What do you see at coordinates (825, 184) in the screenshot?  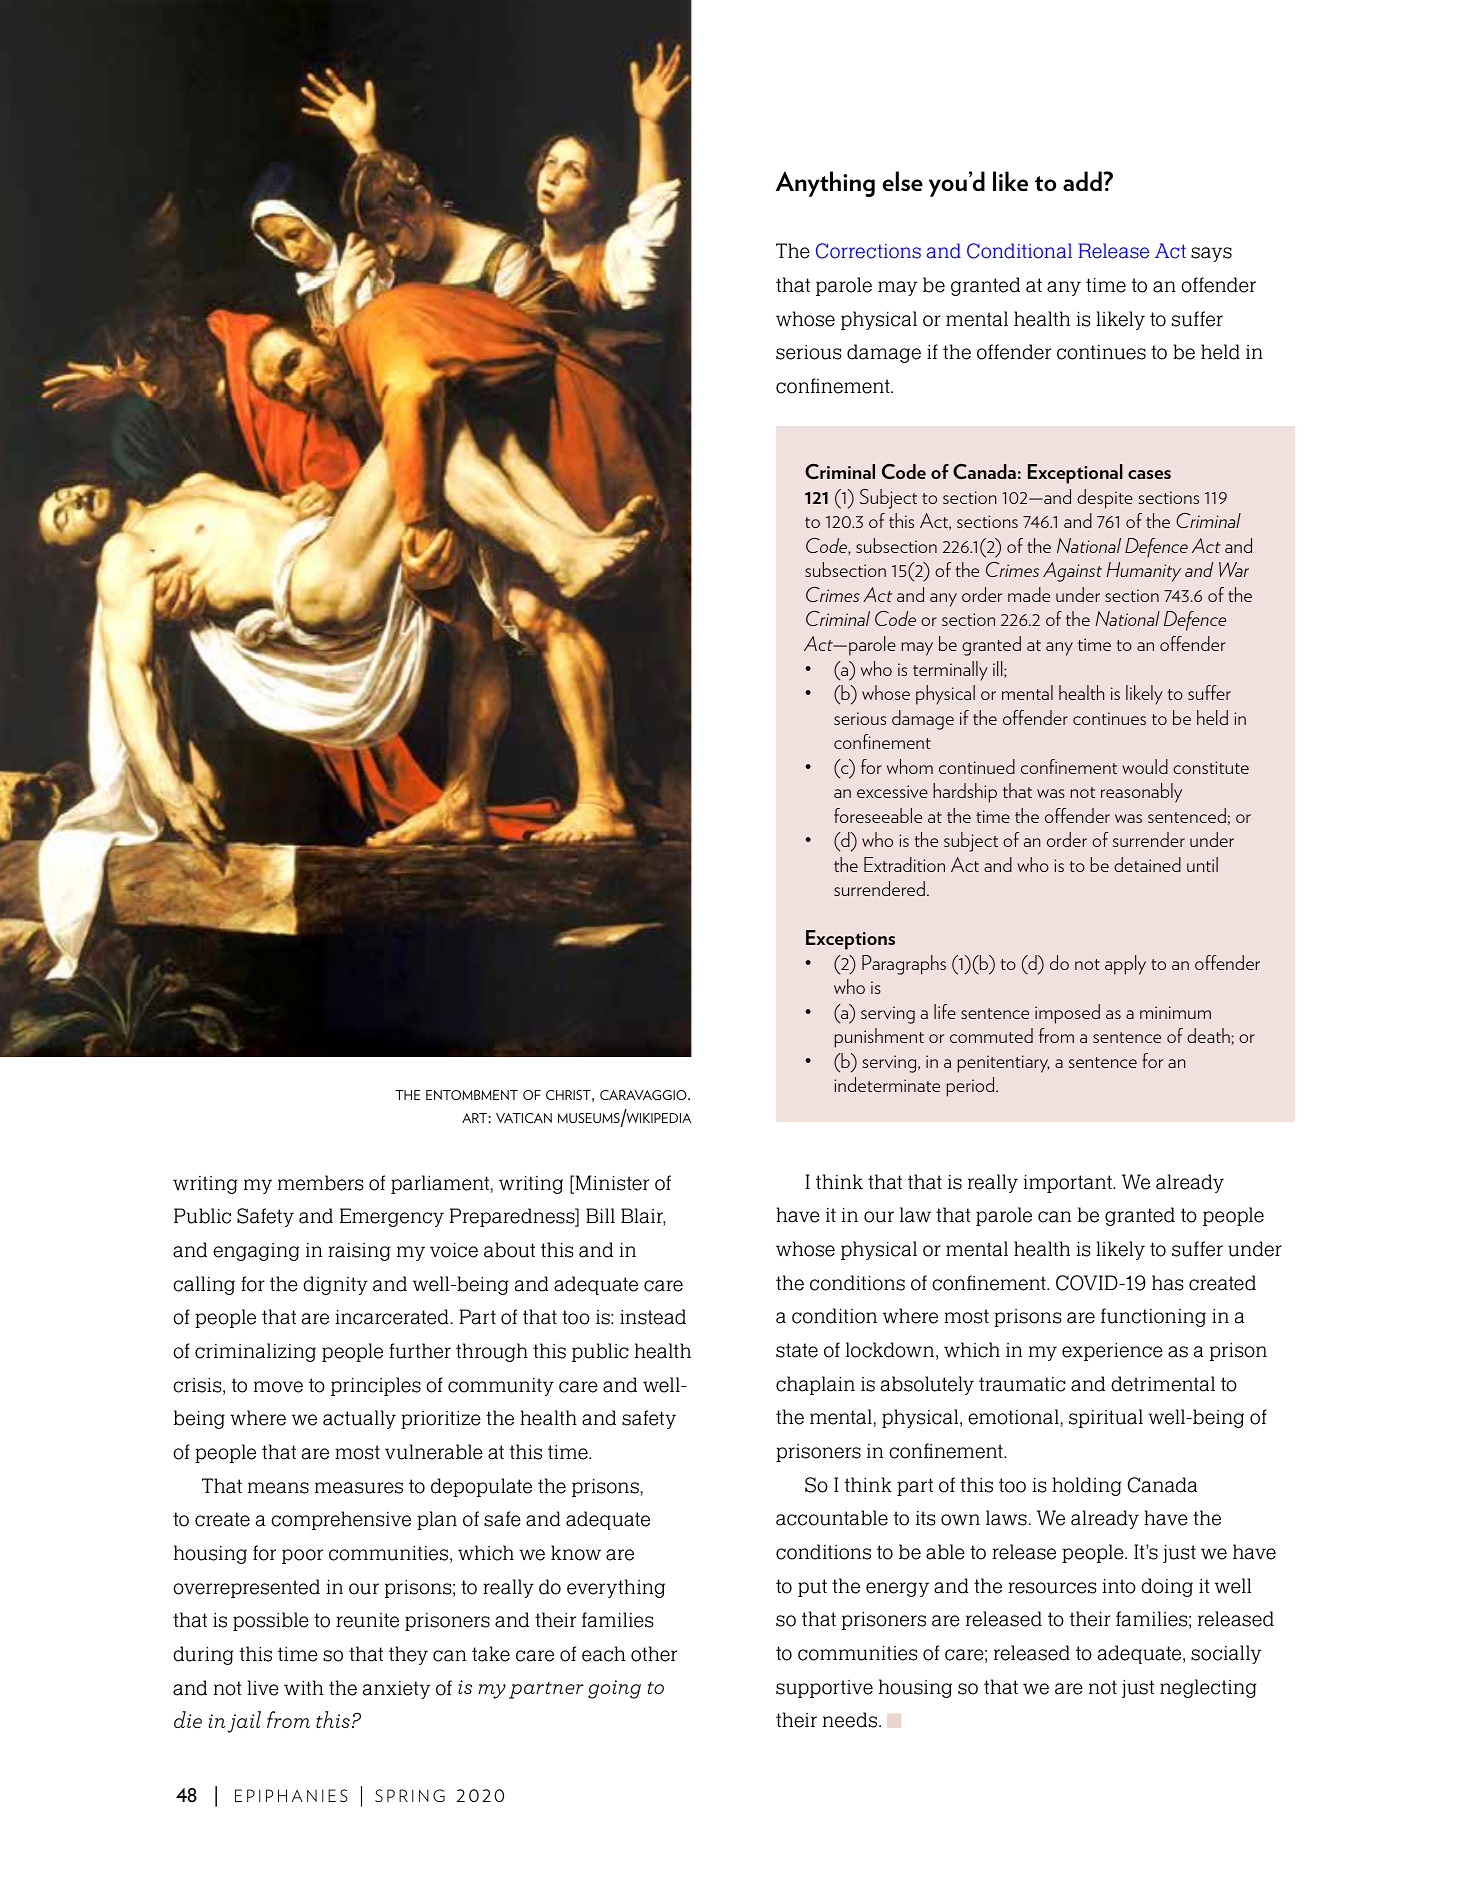 I see `Anything` at bounding box center [825, 184].
